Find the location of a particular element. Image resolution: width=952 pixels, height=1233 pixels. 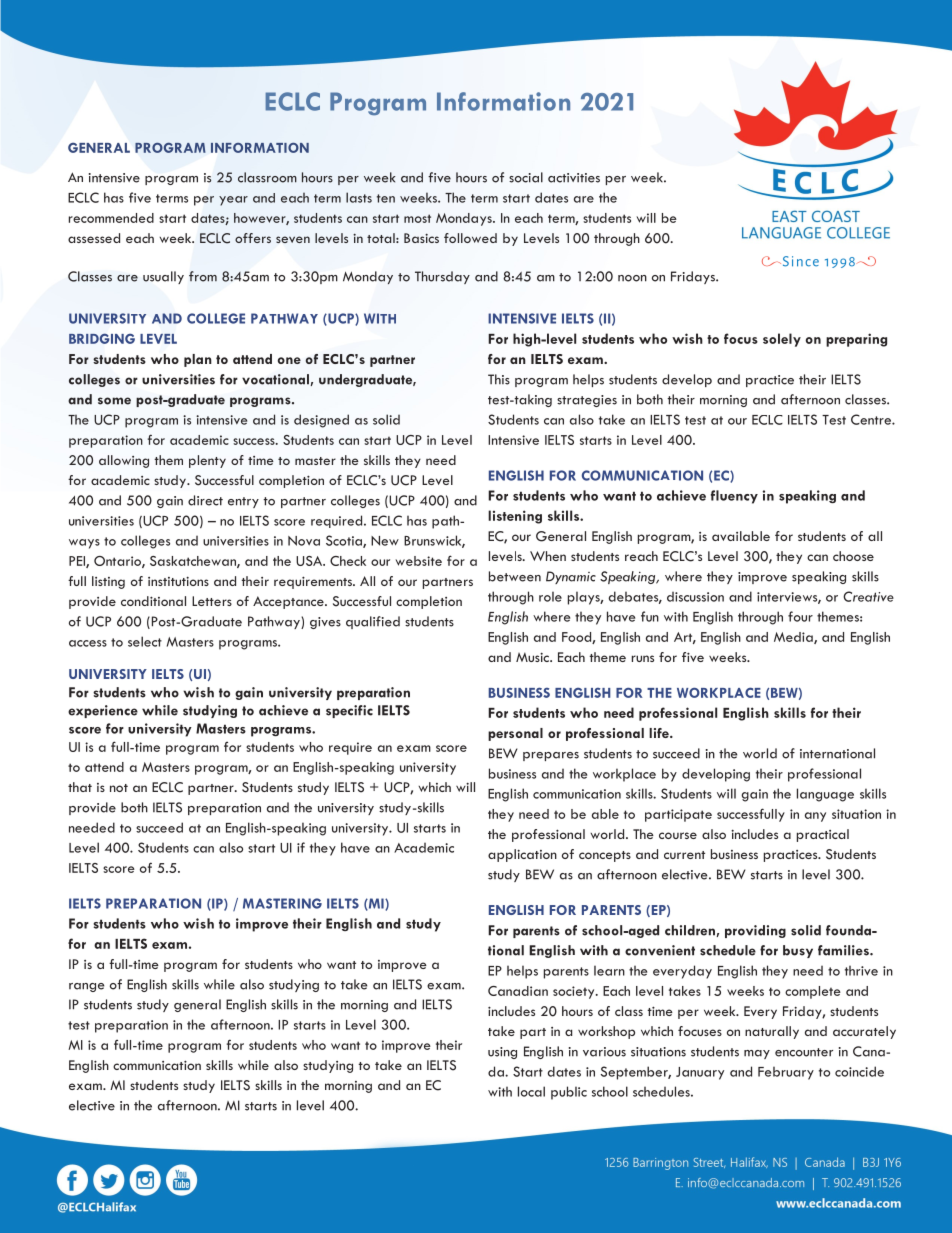

website is located at coordinates (418, 561).
